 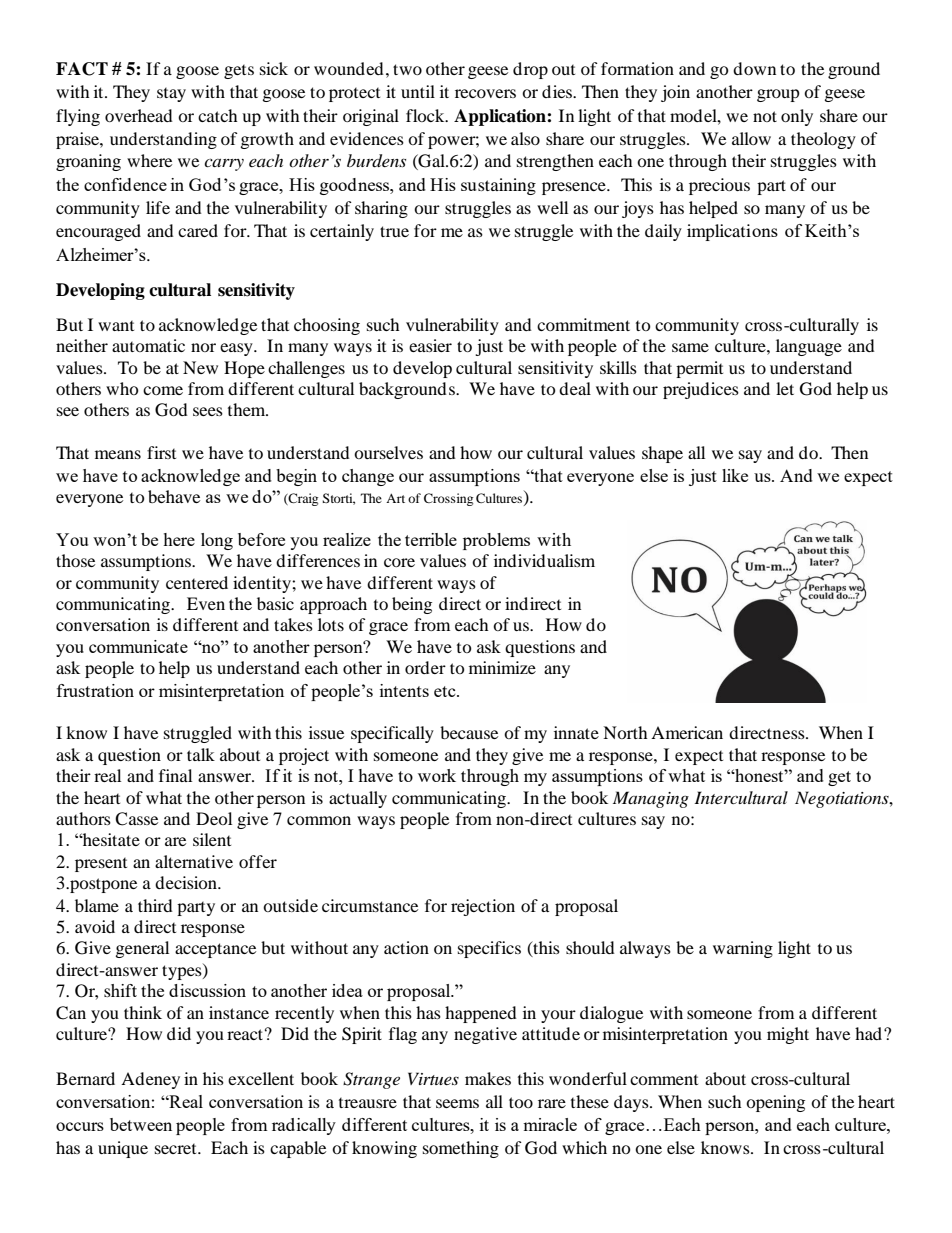 I want to click on group, so click(x=778, y=95).
